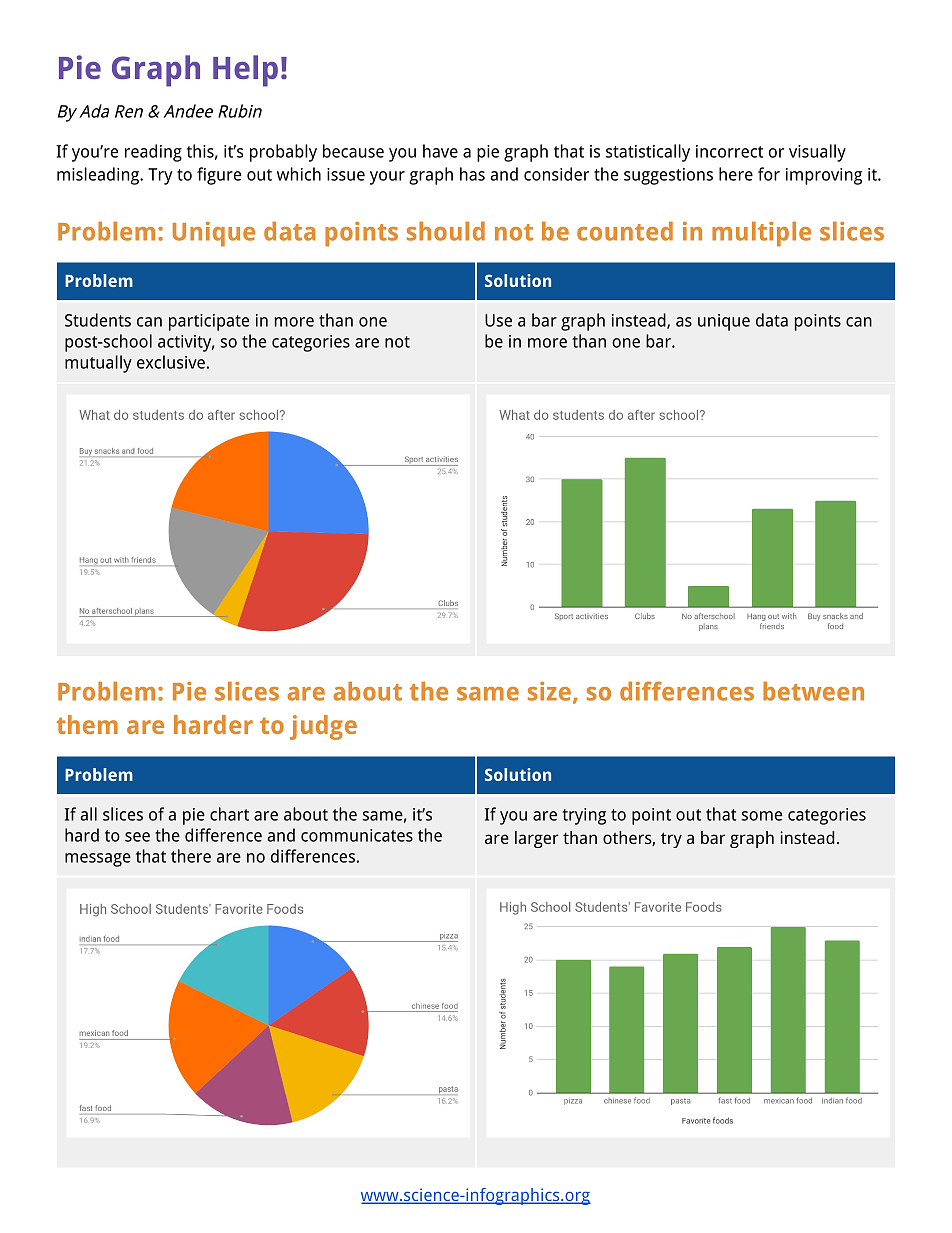 This screenshot has height=1233, width=952. Describe the element at coordinates (729, 151) in the screenshot. I see `incorrect` at that location.
